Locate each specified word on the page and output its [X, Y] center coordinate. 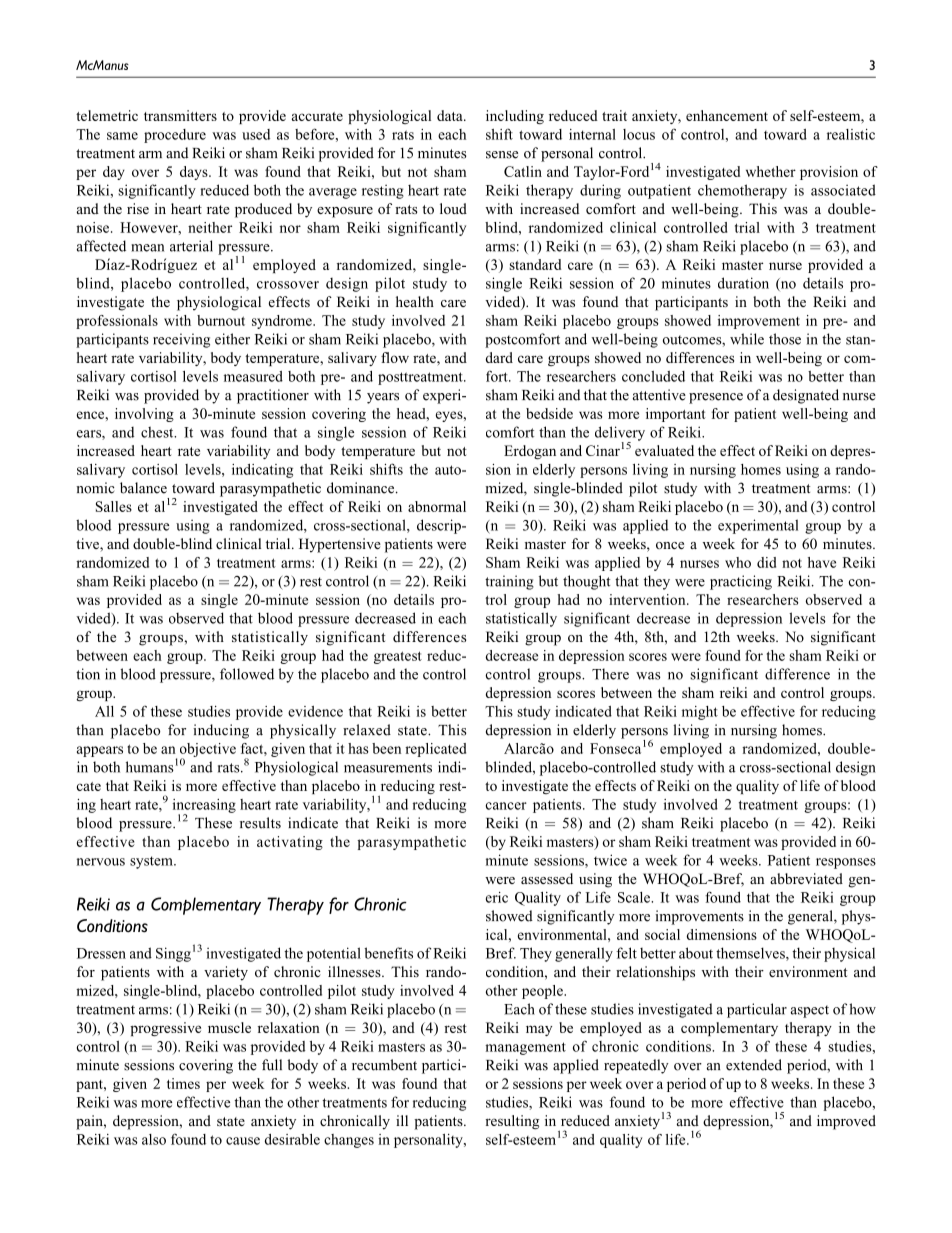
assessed [547, 878]
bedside [549, 413]
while [747, 339]
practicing [741, 582]
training [509, 582]
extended [754, 1065]
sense [502, 155]
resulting [512, 1122]
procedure [175, 136]
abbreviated [806, 878]
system [152, 862]
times [183, 1083]
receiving [181, 340]
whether [771, 171]
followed [247, 674]
